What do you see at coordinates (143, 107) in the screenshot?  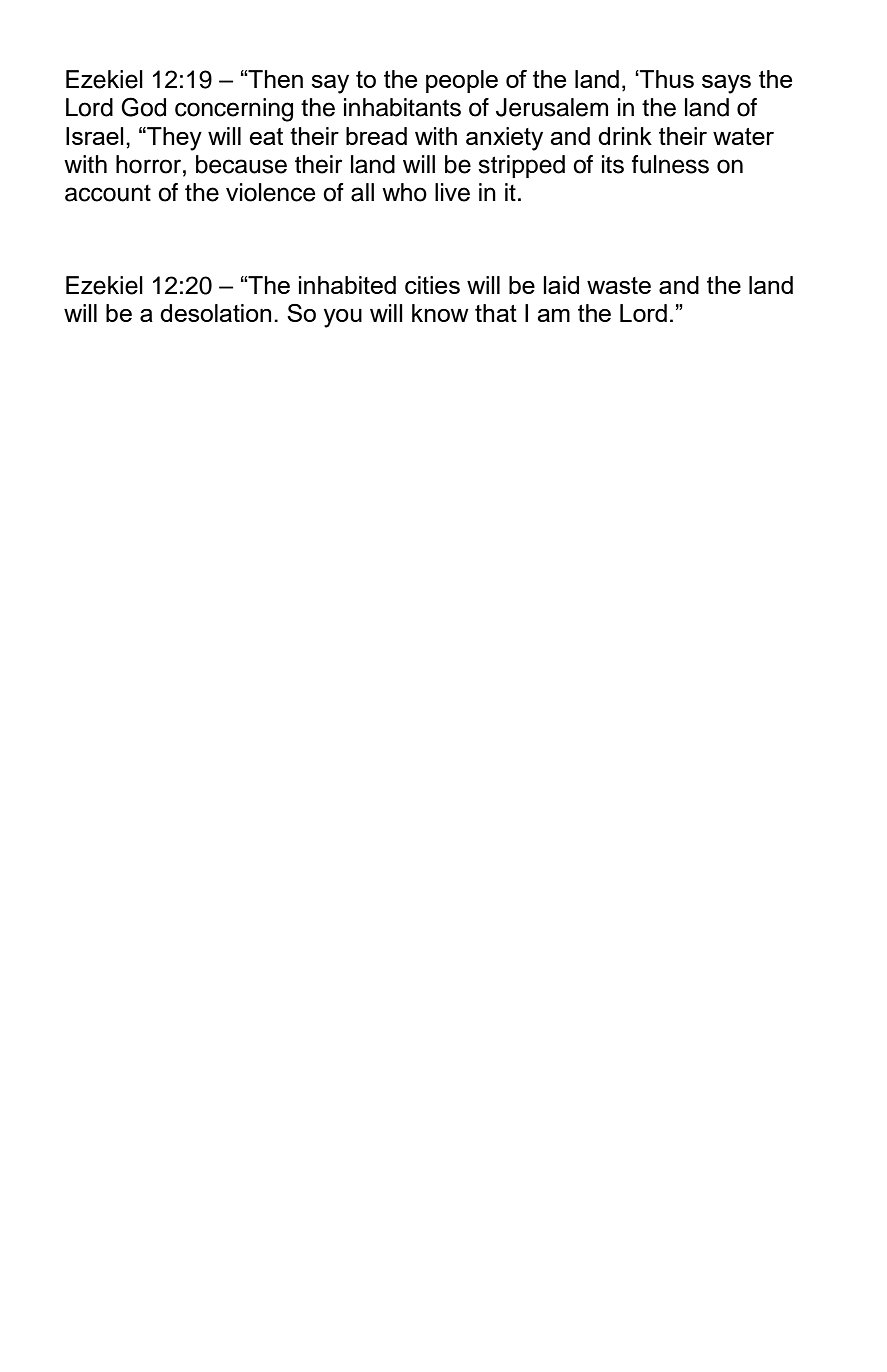 I see `God` at bounding box center [143, 107].
